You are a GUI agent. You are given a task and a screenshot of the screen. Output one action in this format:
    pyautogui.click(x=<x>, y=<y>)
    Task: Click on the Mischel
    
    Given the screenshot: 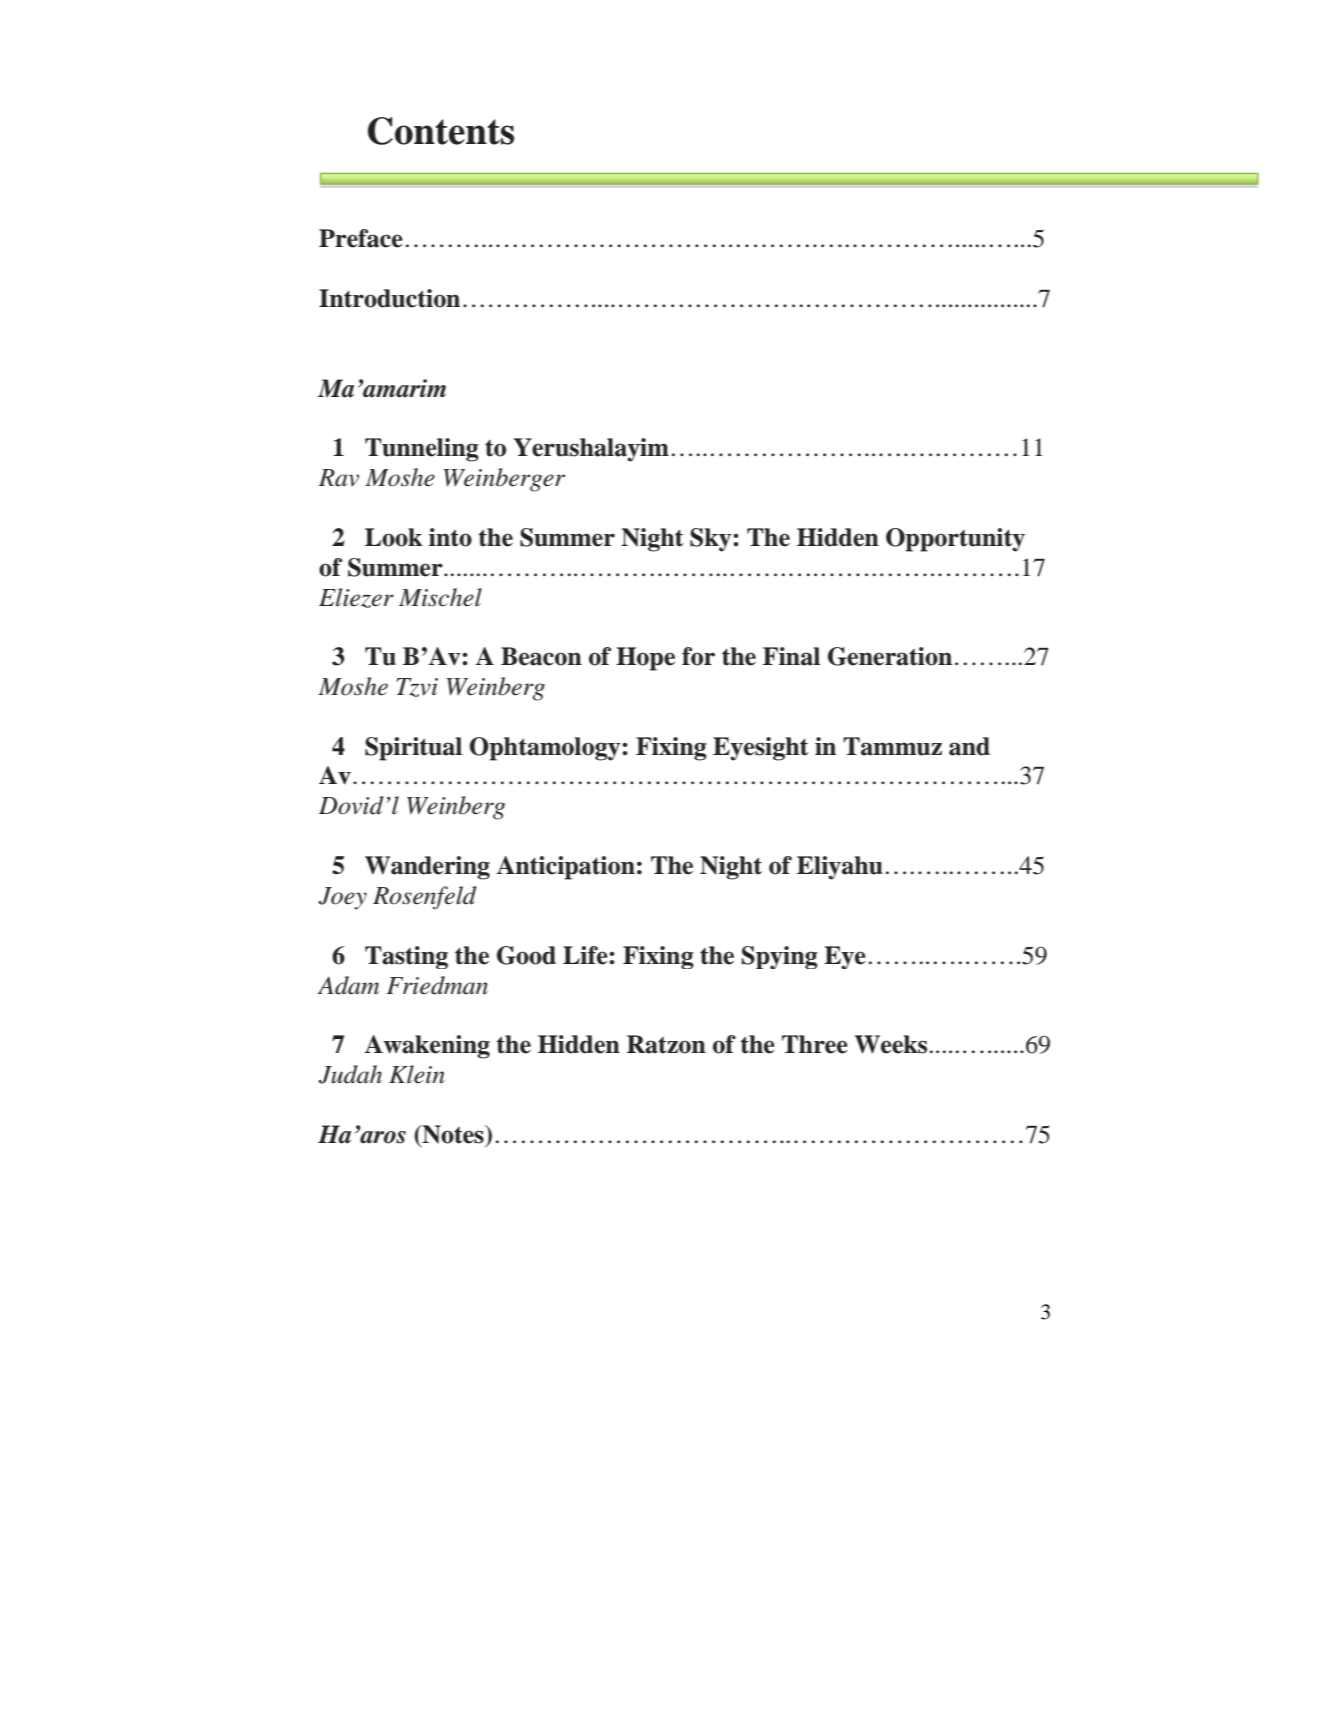 What is the action you would take?
    pyautogui.click(x=440, y=597)
